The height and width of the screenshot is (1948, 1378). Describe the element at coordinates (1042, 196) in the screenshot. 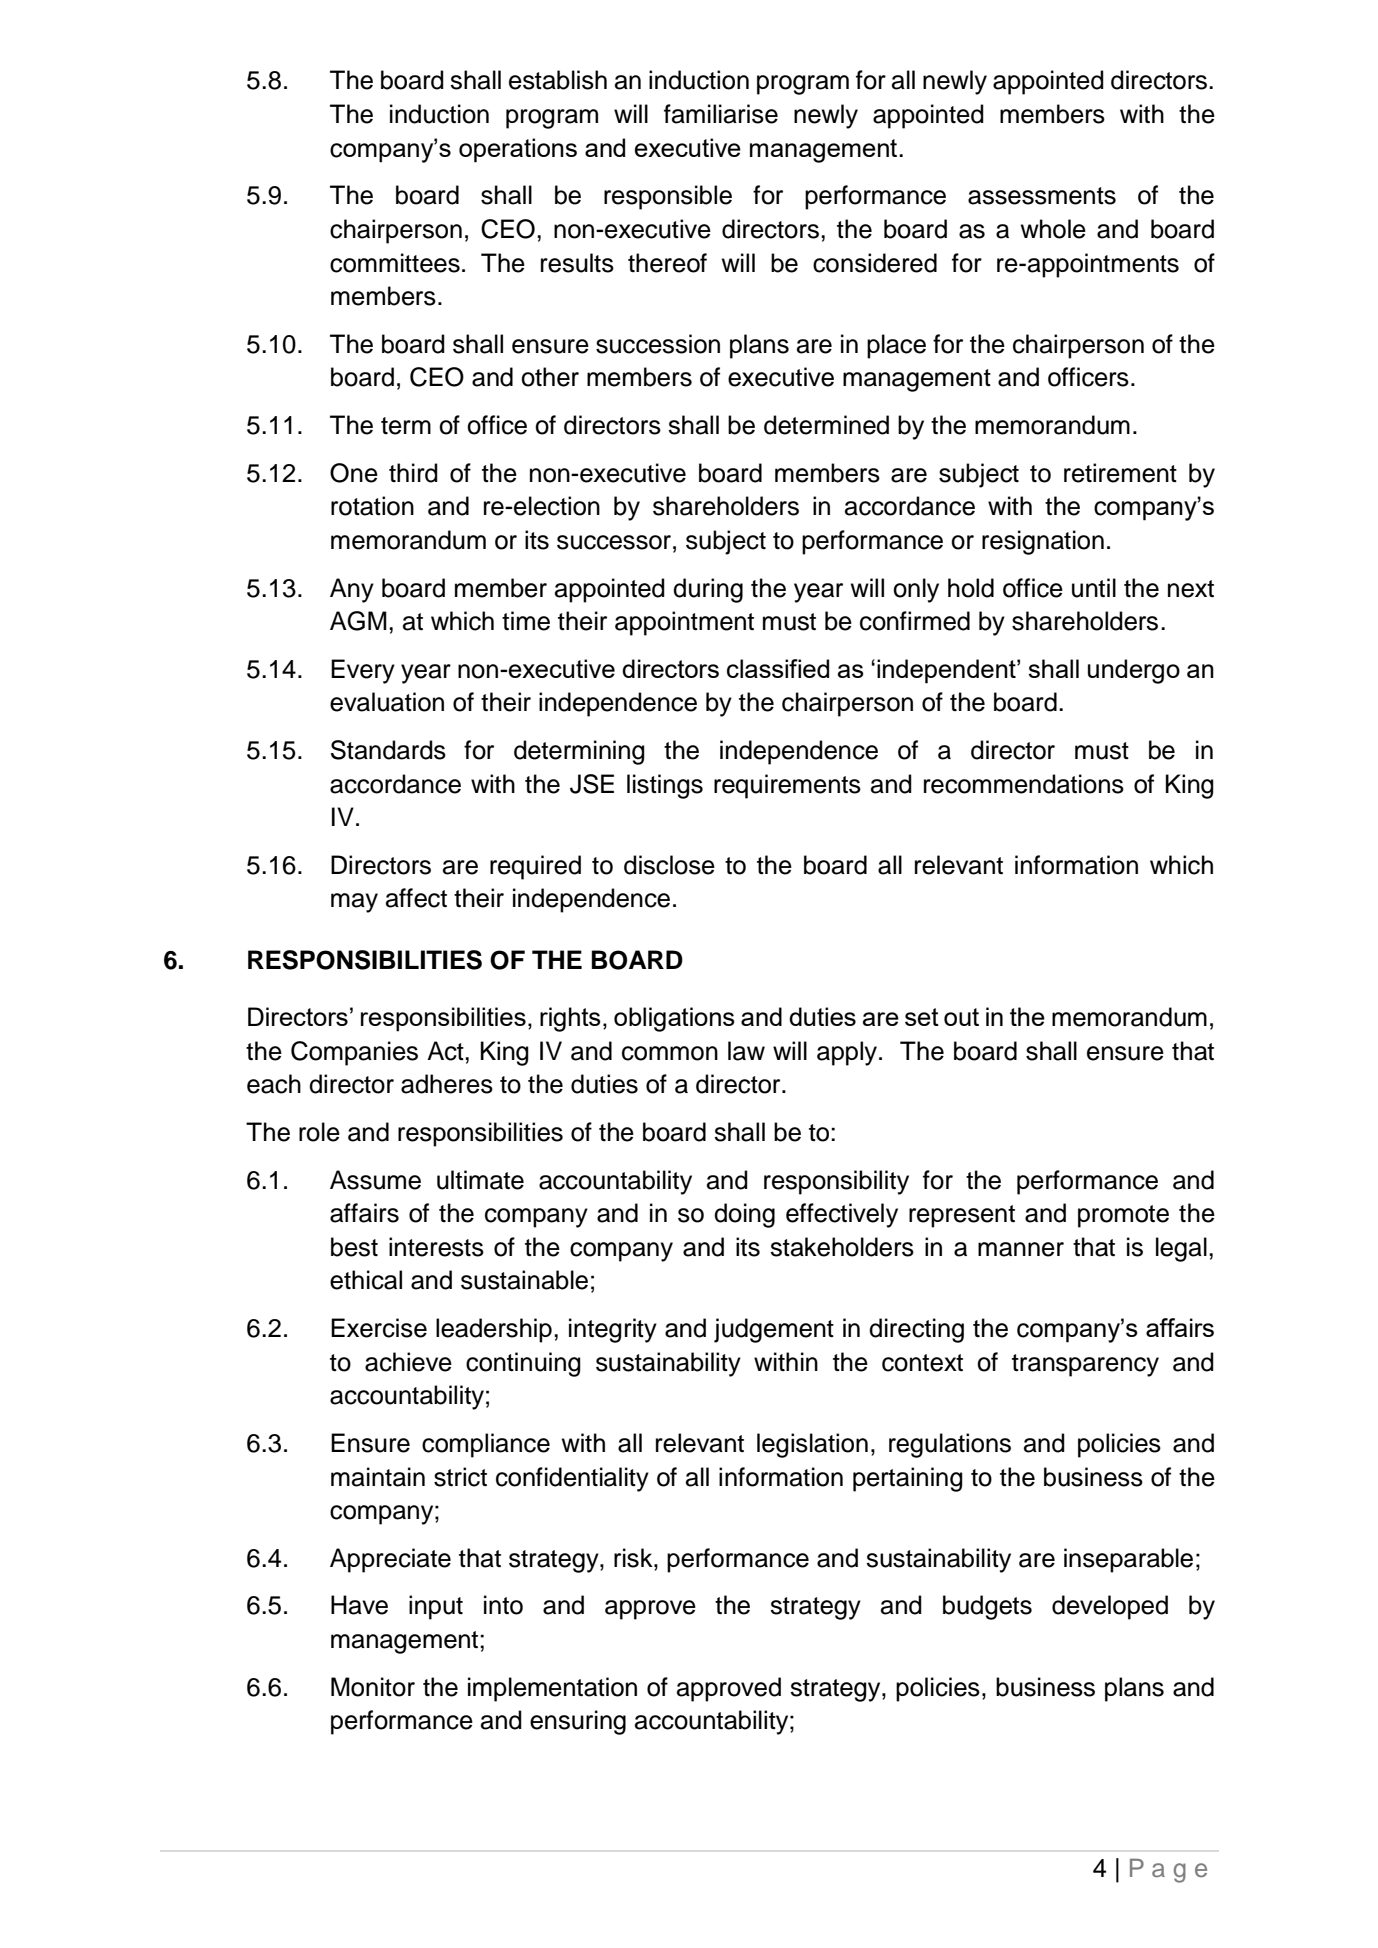

I see `assessments` at that location.
